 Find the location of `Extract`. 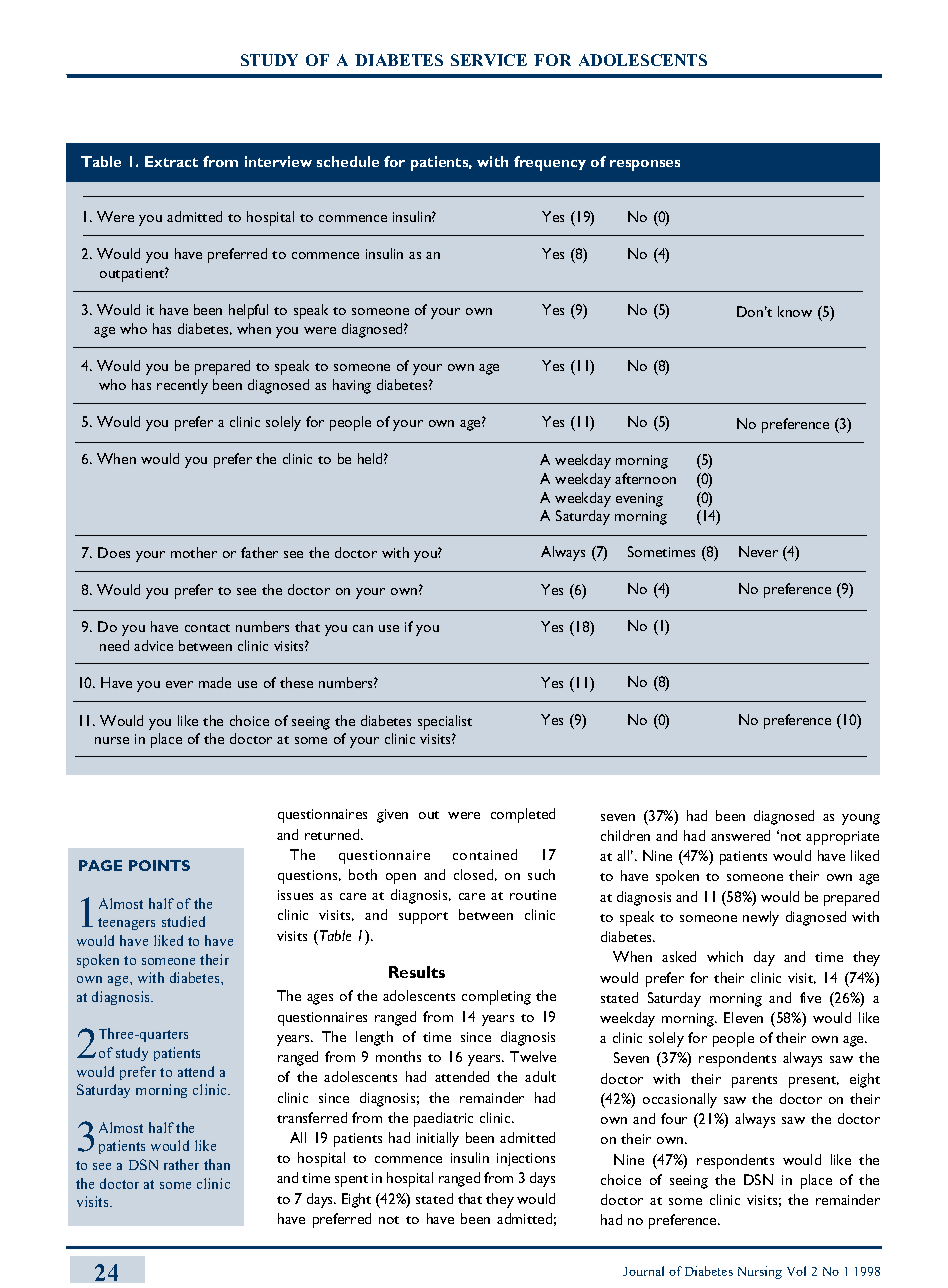

Extract is located at coordinates (171, 161).
